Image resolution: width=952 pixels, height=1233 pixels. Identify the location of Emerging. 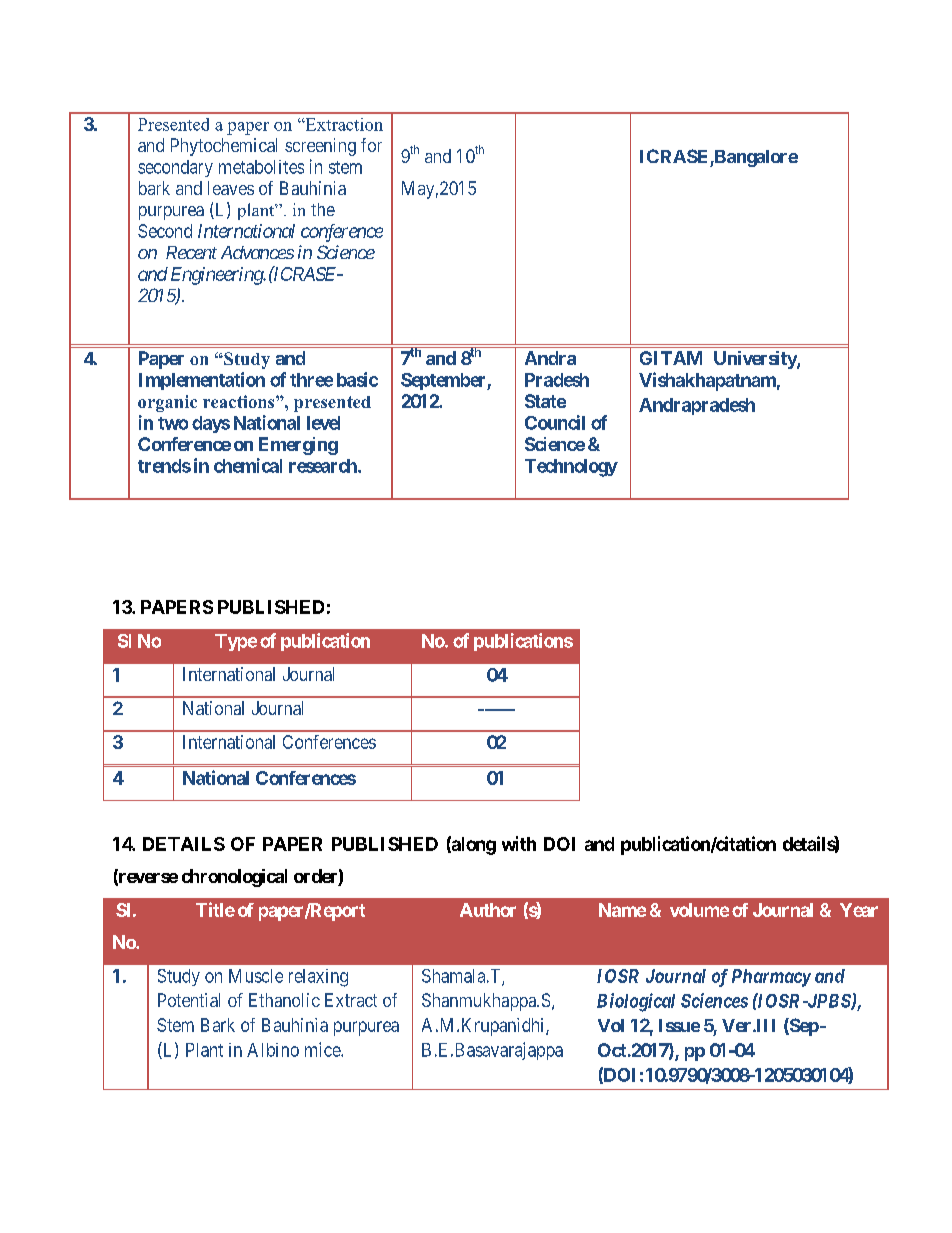
(298, 446).
